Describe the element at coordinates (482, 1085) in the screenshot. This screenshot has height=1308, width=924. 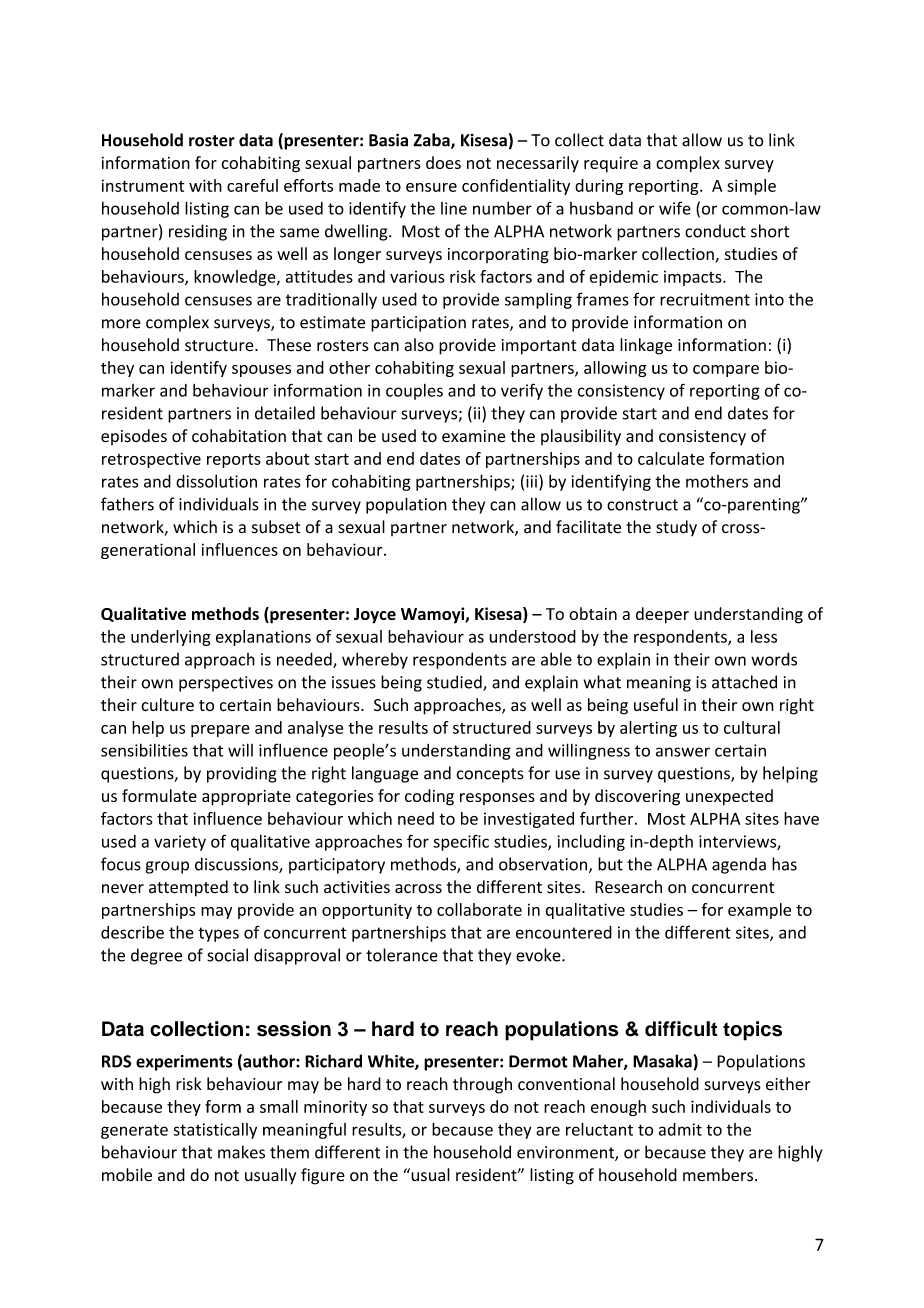
I see `through` at that location.
